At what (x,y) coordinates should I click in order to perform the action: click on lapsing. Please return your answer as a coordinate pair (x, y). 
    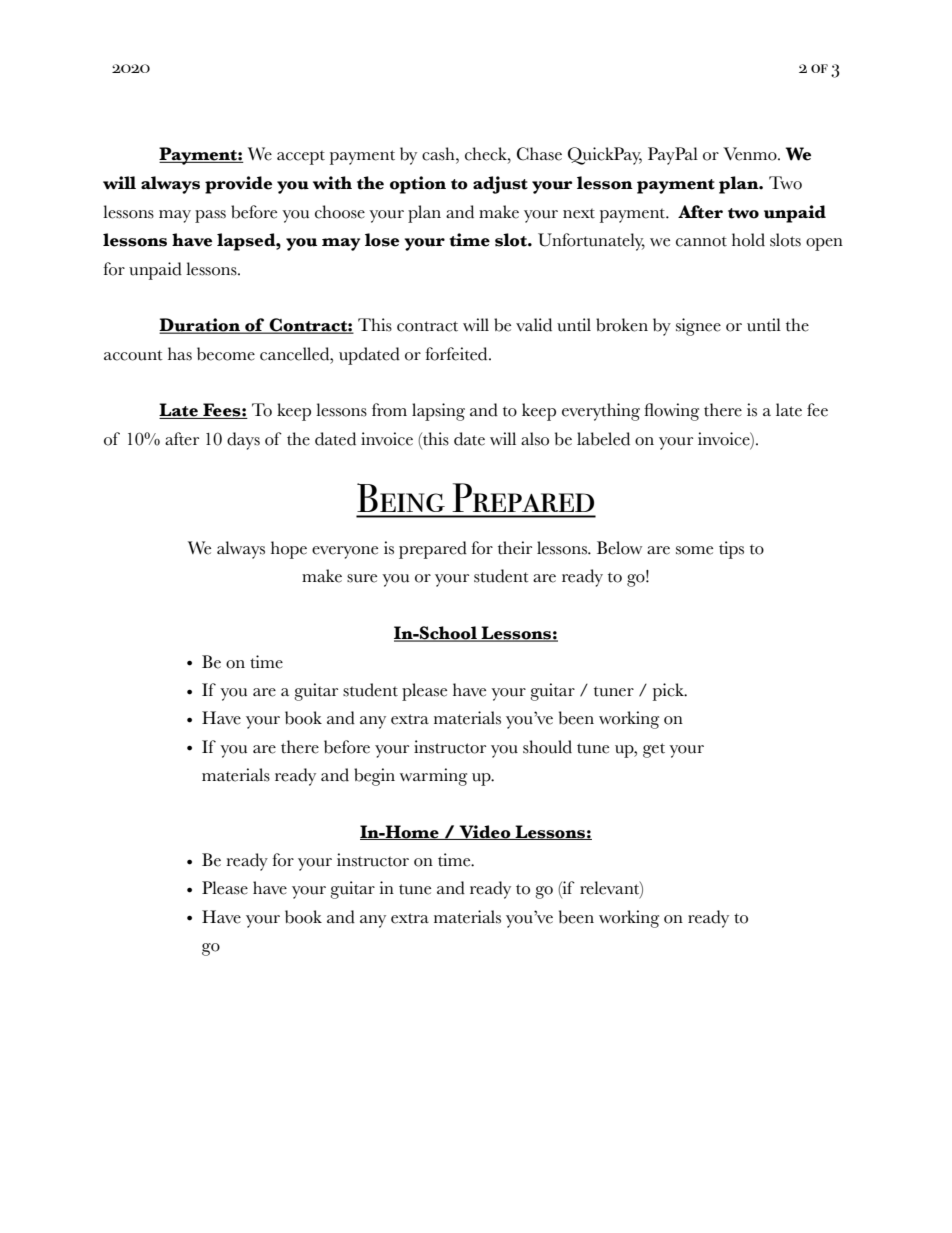
    Looking at the image, I should click on (438, 412).
